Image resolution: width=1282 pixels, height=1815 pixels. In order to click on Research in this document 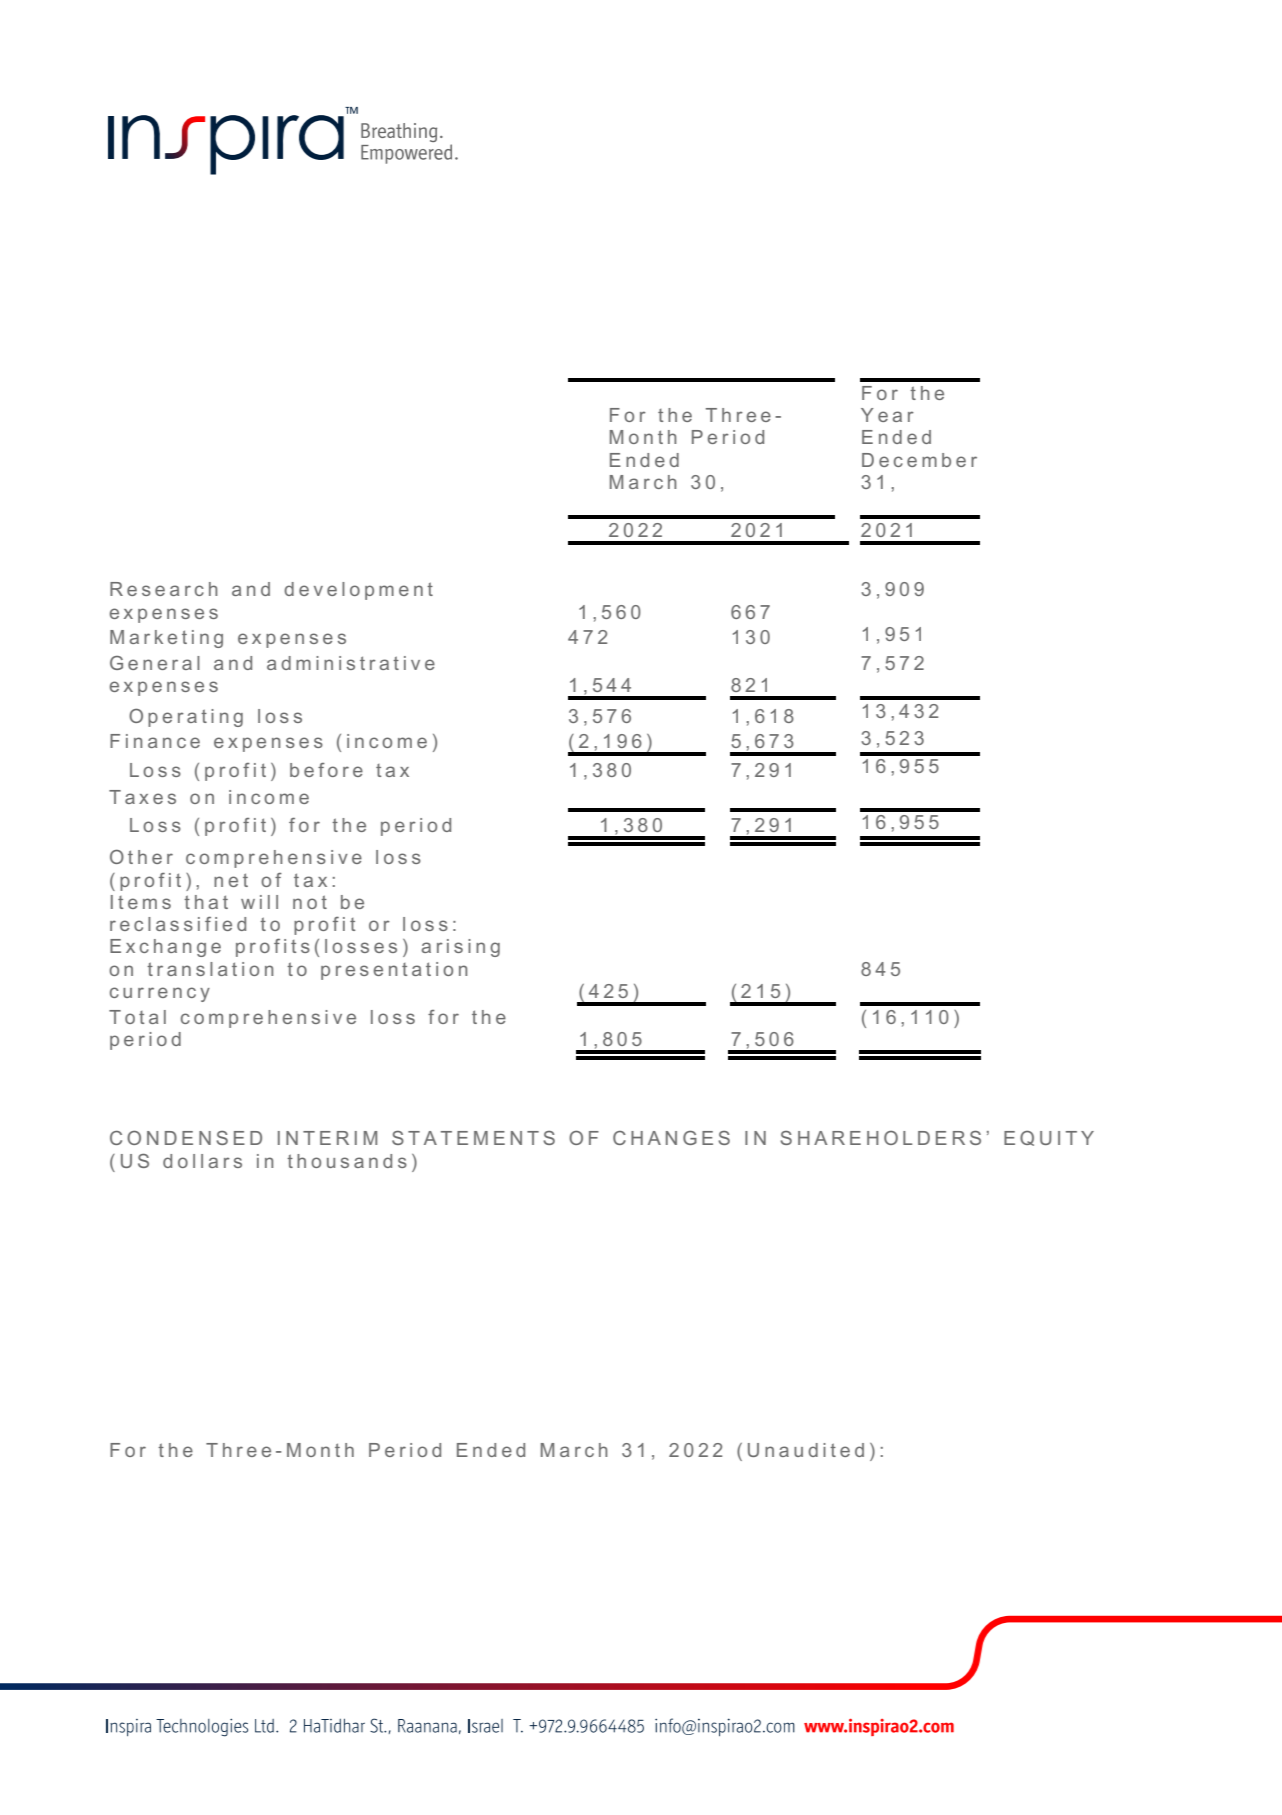, I will do `click(164, 589)`.
